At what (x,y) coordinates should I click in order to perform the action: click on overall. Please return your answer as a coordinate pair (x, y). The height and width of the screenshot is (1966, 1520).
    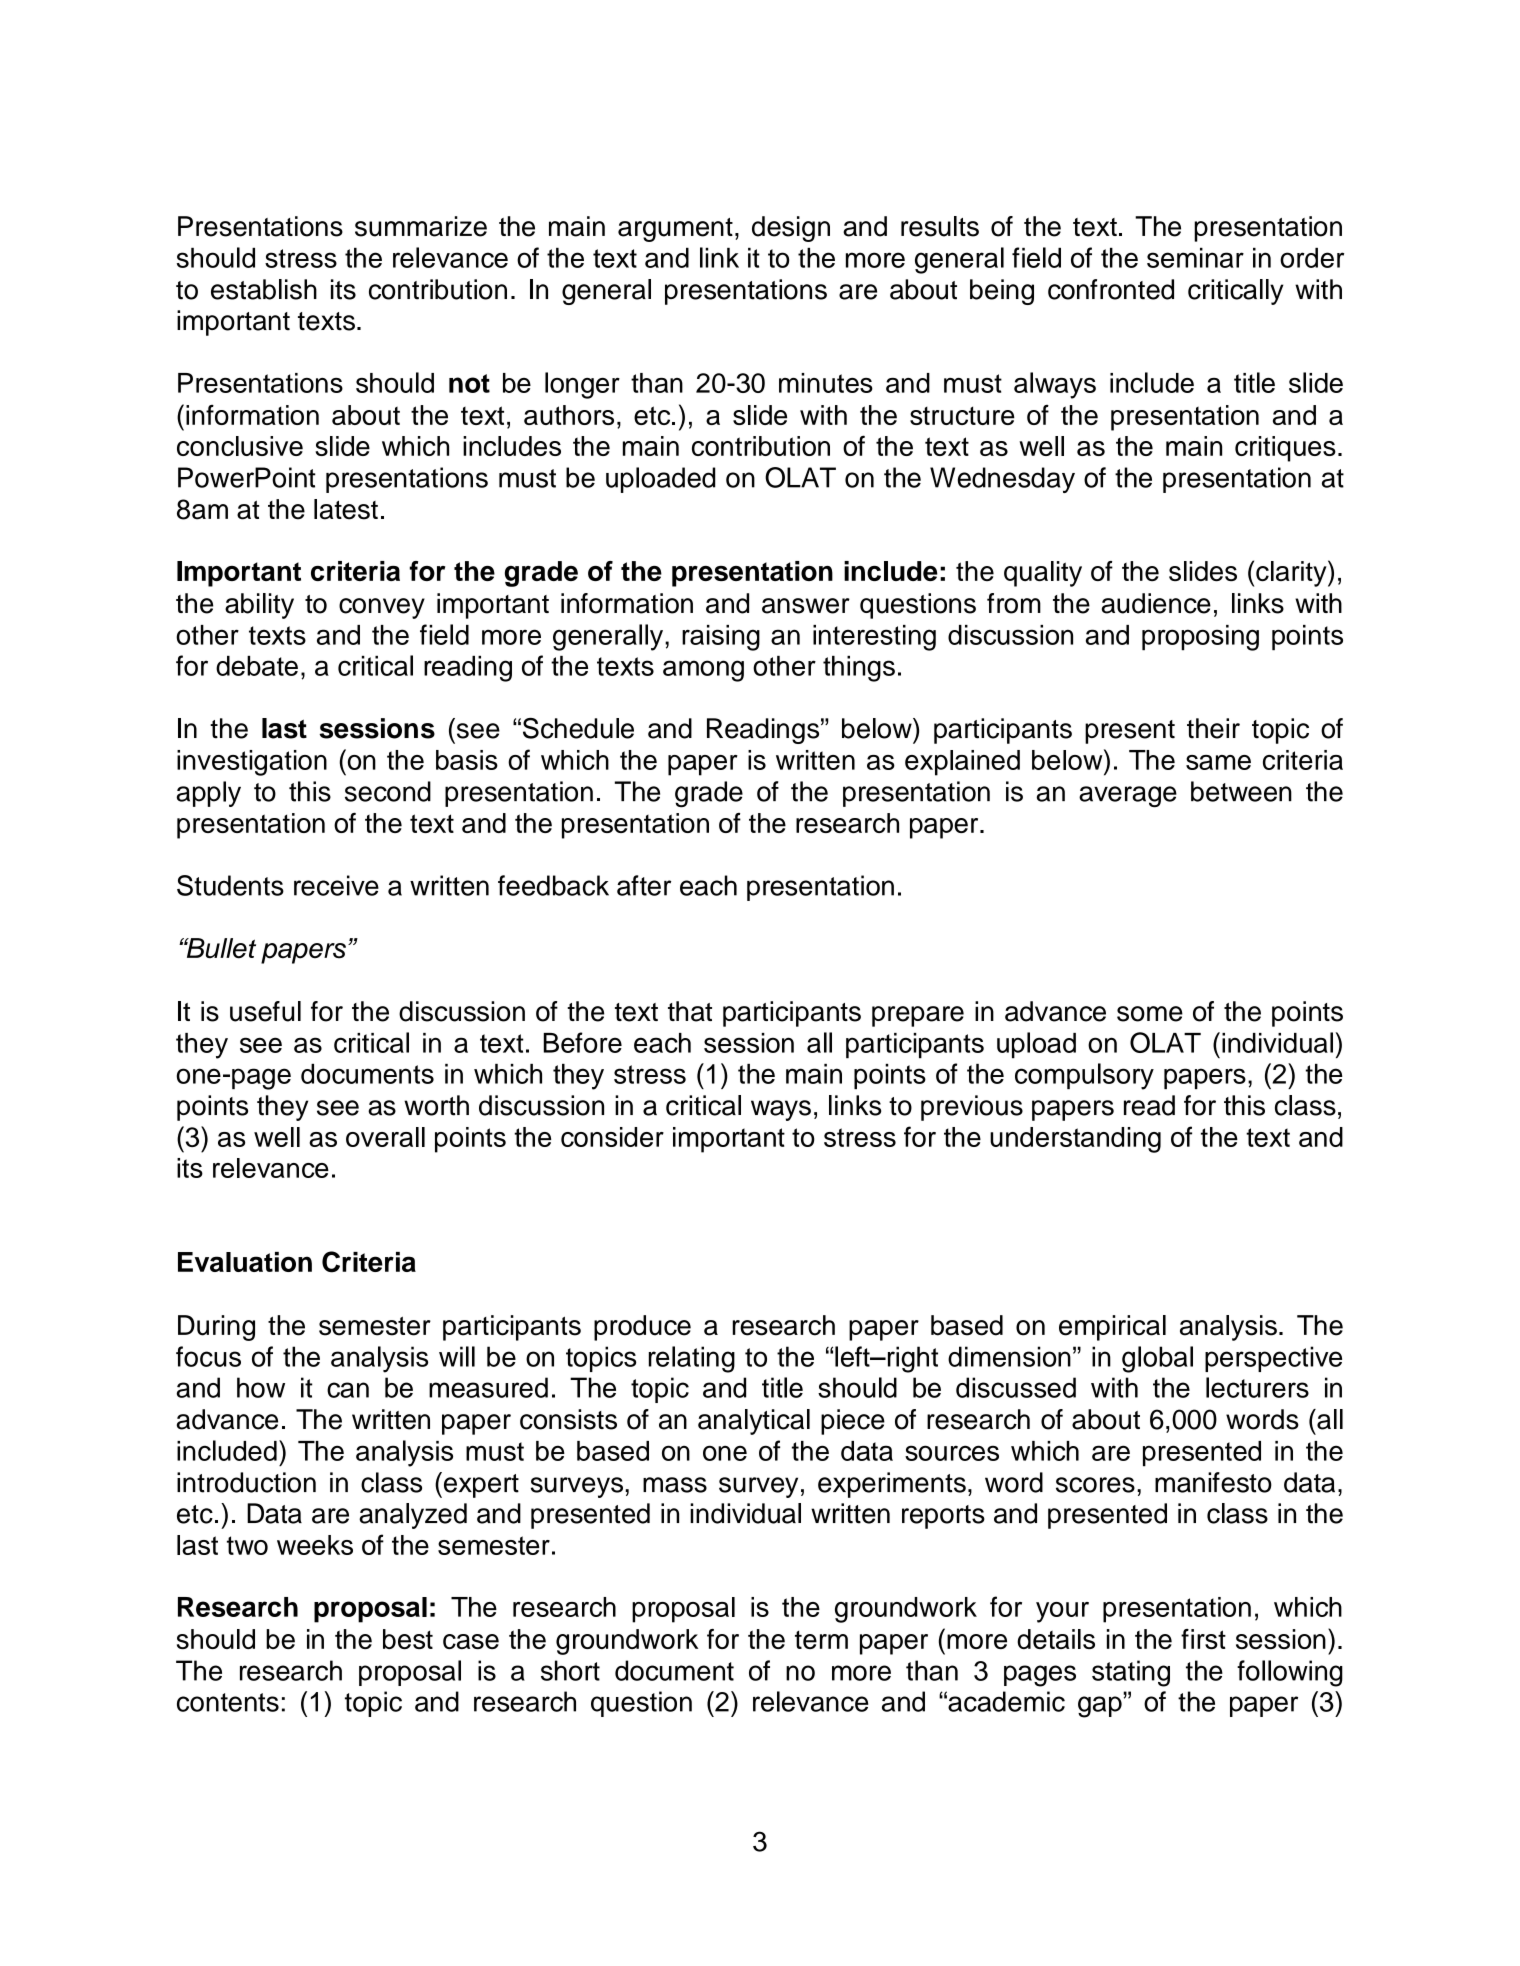
    Looking at the image, I should click on (385, 1137).
